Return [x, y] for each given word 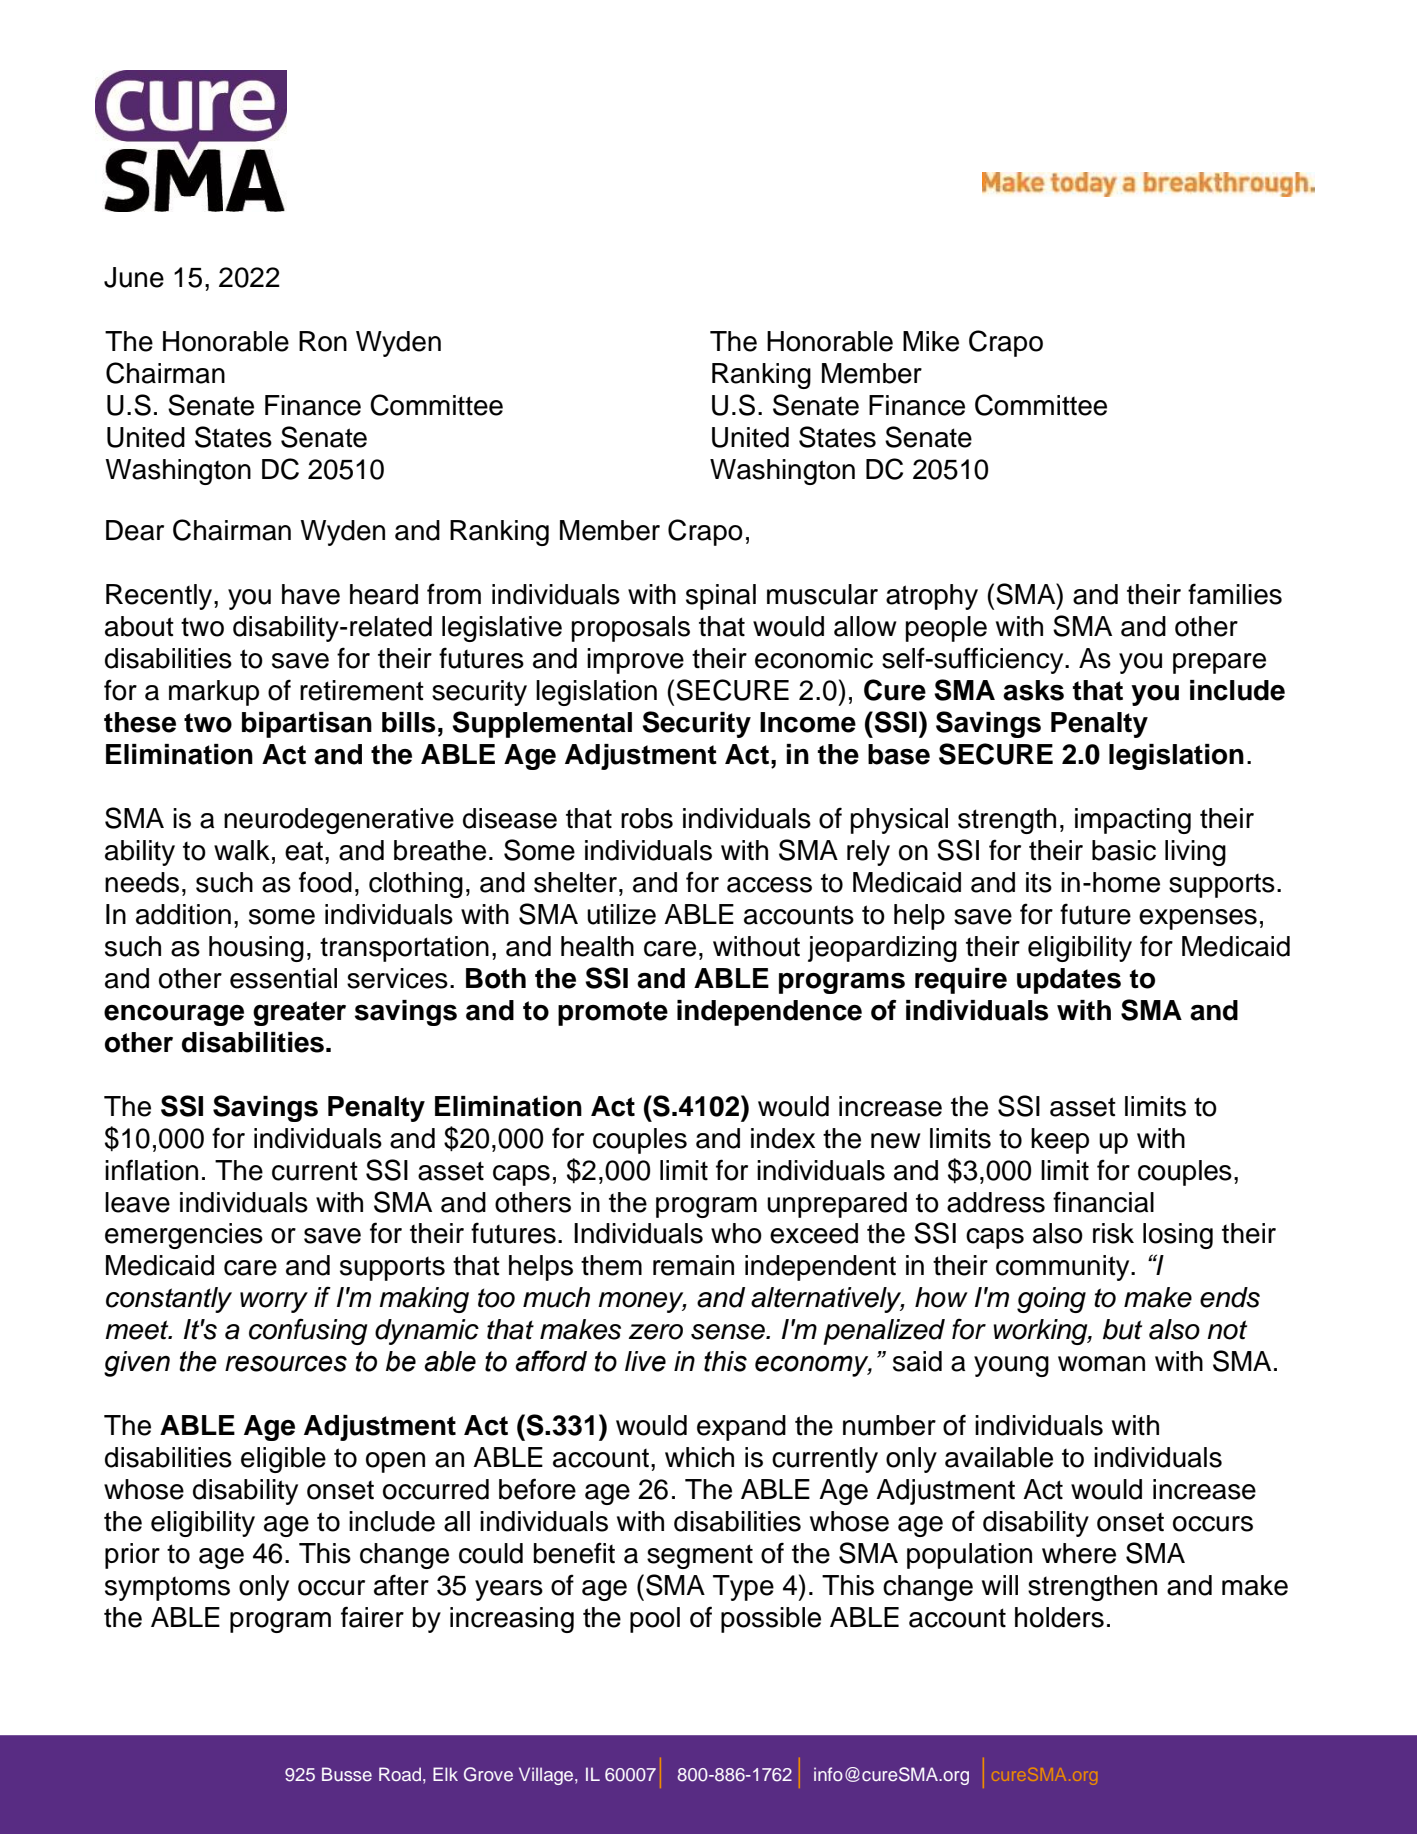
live [645, 1361]
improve [635, 661]
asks [1033, 690]
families [1235, 594]
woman [1101, 1364]
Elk [445, 1774]
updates [1069, 981]
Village [547, 1776]
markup [214, 693]
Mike [931, 341]
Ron [323, 341]
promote [613, 1013]
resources [286, 1363]
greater [299, 1013]
